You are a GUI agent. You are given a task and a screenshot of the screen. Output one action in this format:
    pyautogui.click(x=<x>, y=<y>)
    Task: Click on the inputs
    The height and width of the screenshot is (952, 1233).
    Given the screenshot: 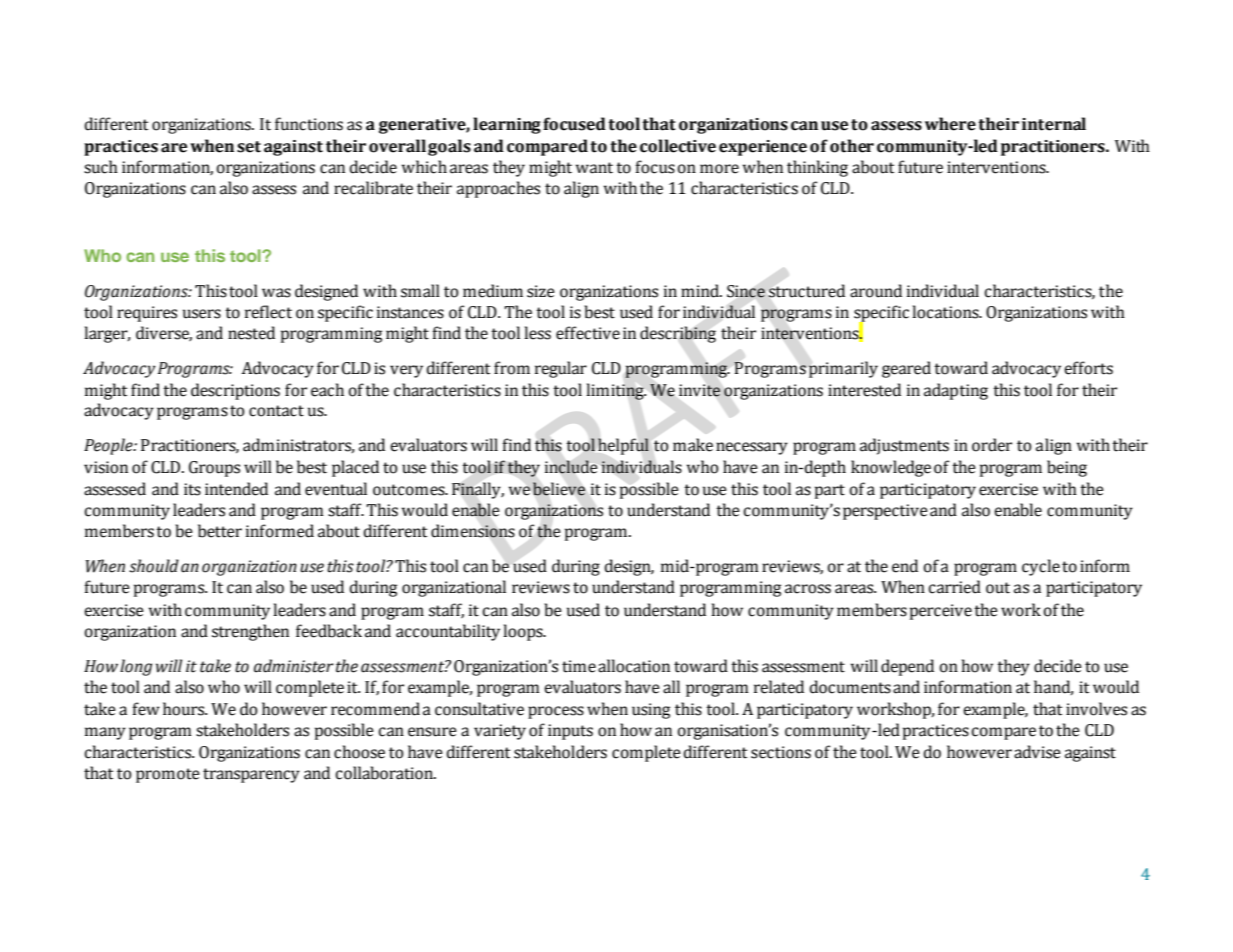 What is the action you would take?
    pyautogui.click(x=570, y=732)
